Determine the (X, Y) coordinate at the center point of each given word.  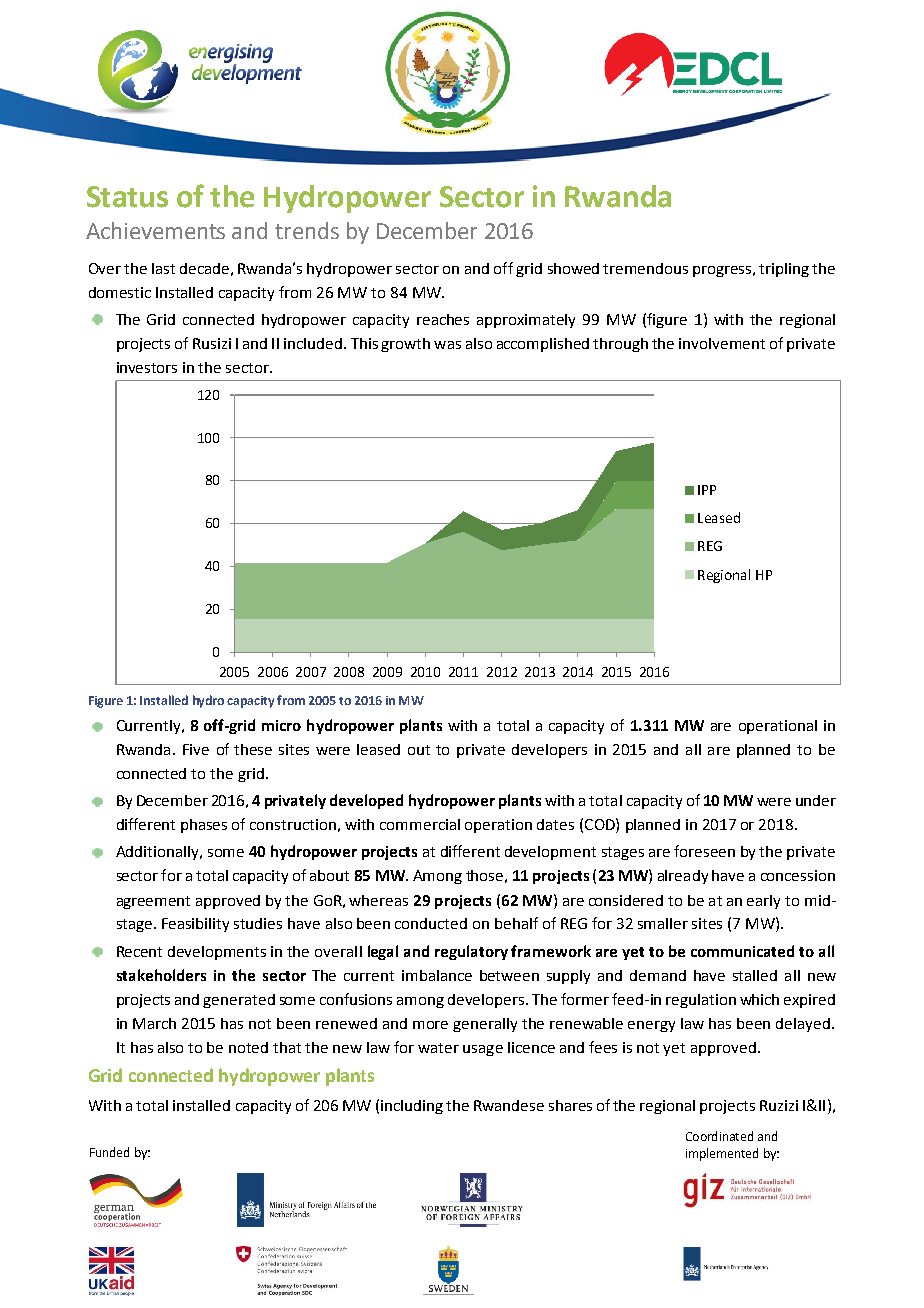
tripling (784, 270)
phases (204, 826)
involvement (722, 343)
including (412, 1107)
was (447, 345)
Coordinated (719, 1136)
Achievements (155, 230)
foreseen (704, 851)
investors (147, 367)
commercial (420, 824)
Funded (109, 1152)
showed (573, 268)
